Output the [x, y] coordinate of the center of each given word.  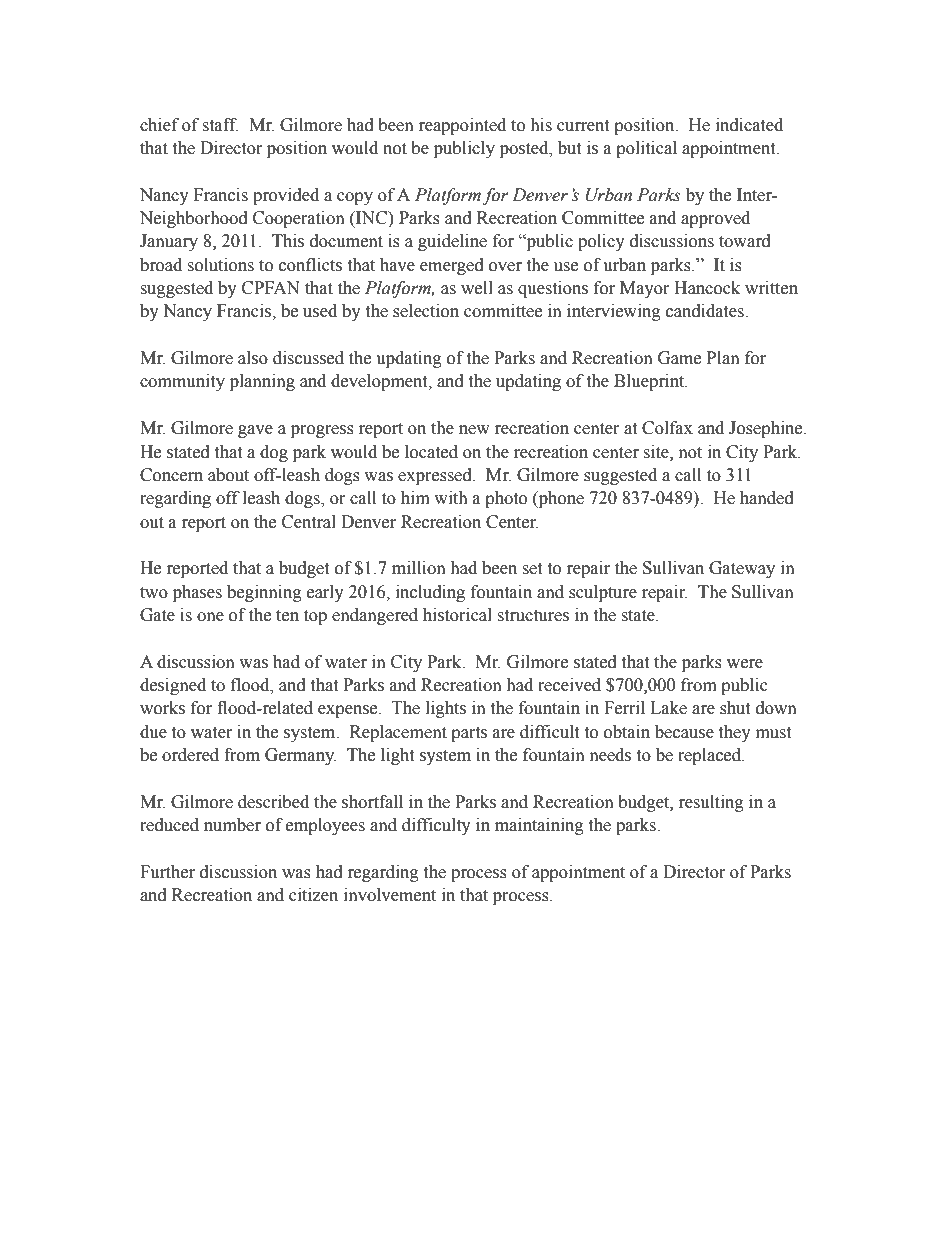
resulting [711, 803]
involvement [390, 895]
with [451, 498]
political [646, 149]
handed [767, 498]
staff [220, 125]
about [228, 475]
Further [167, 872]
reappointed [462, 126]
